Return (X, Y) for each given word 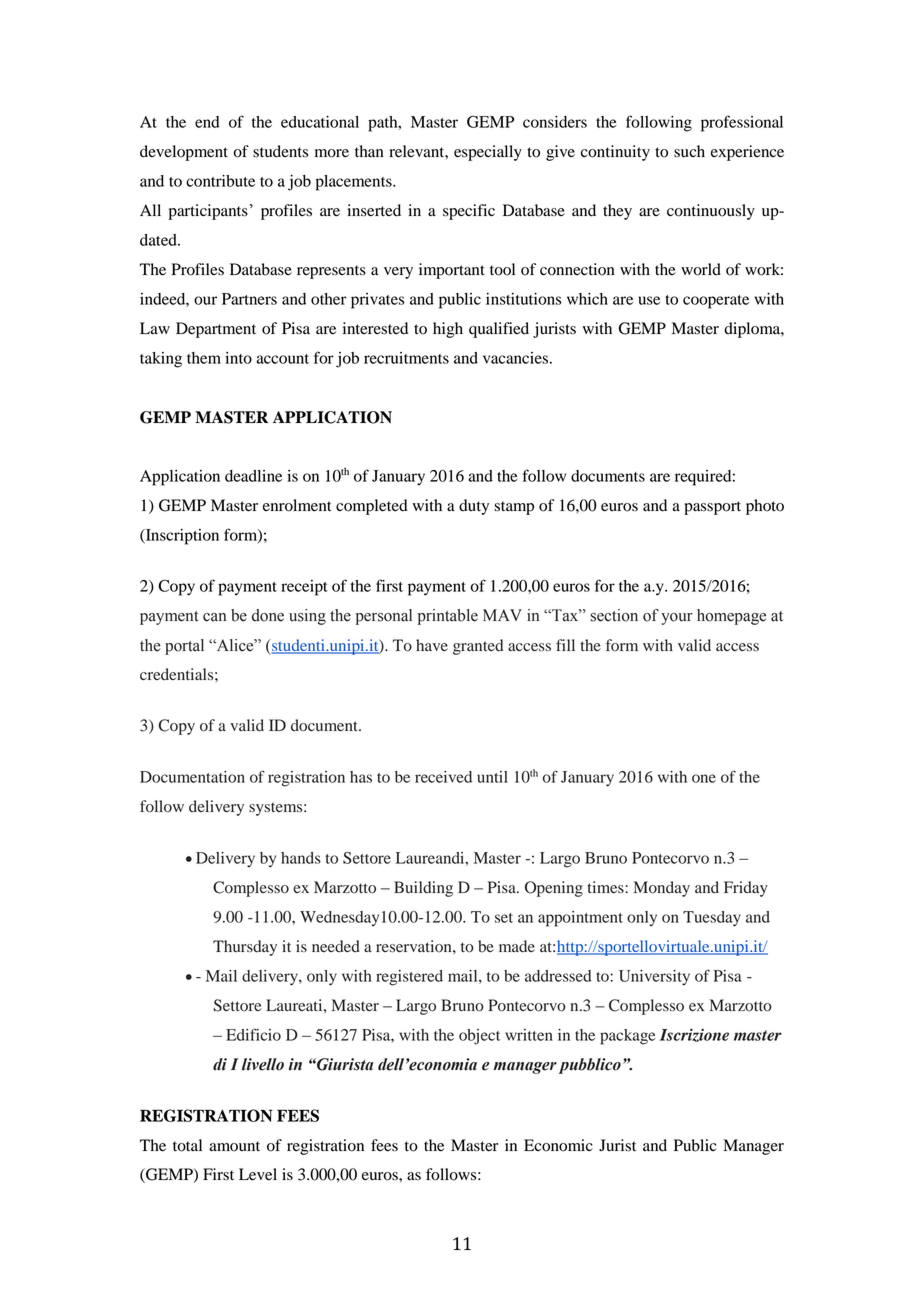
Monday (662, 889)
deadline (253, 476)
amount (234, 1146)
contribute (220, 181)
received (443, 777)
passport (712, 508)
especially (488, 153)
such (689, 151)
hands (301, 858)
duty (474, 507)
